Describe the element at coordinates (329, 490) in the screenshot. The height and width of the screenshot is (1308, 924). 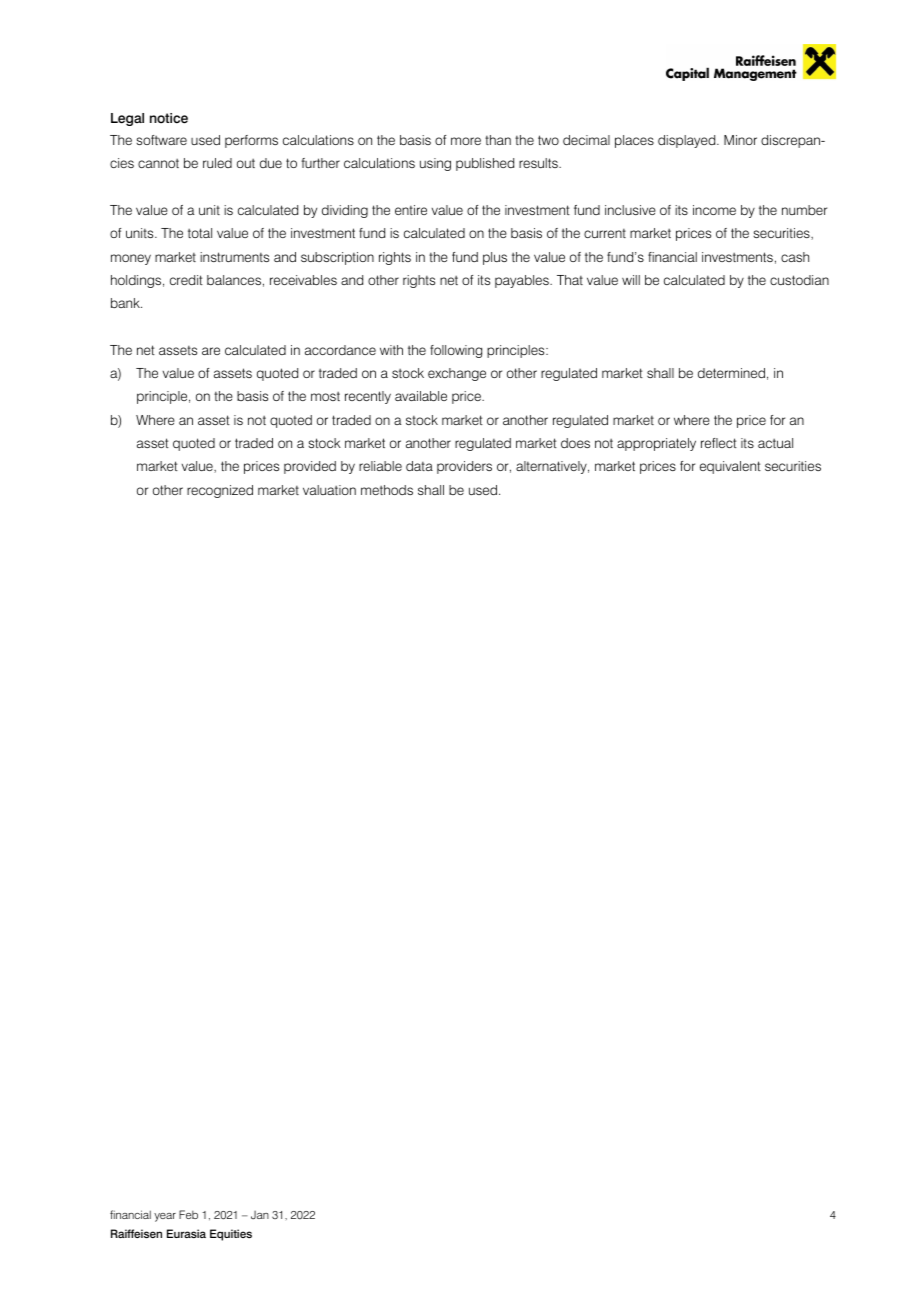
I see `valuation` at that location.
